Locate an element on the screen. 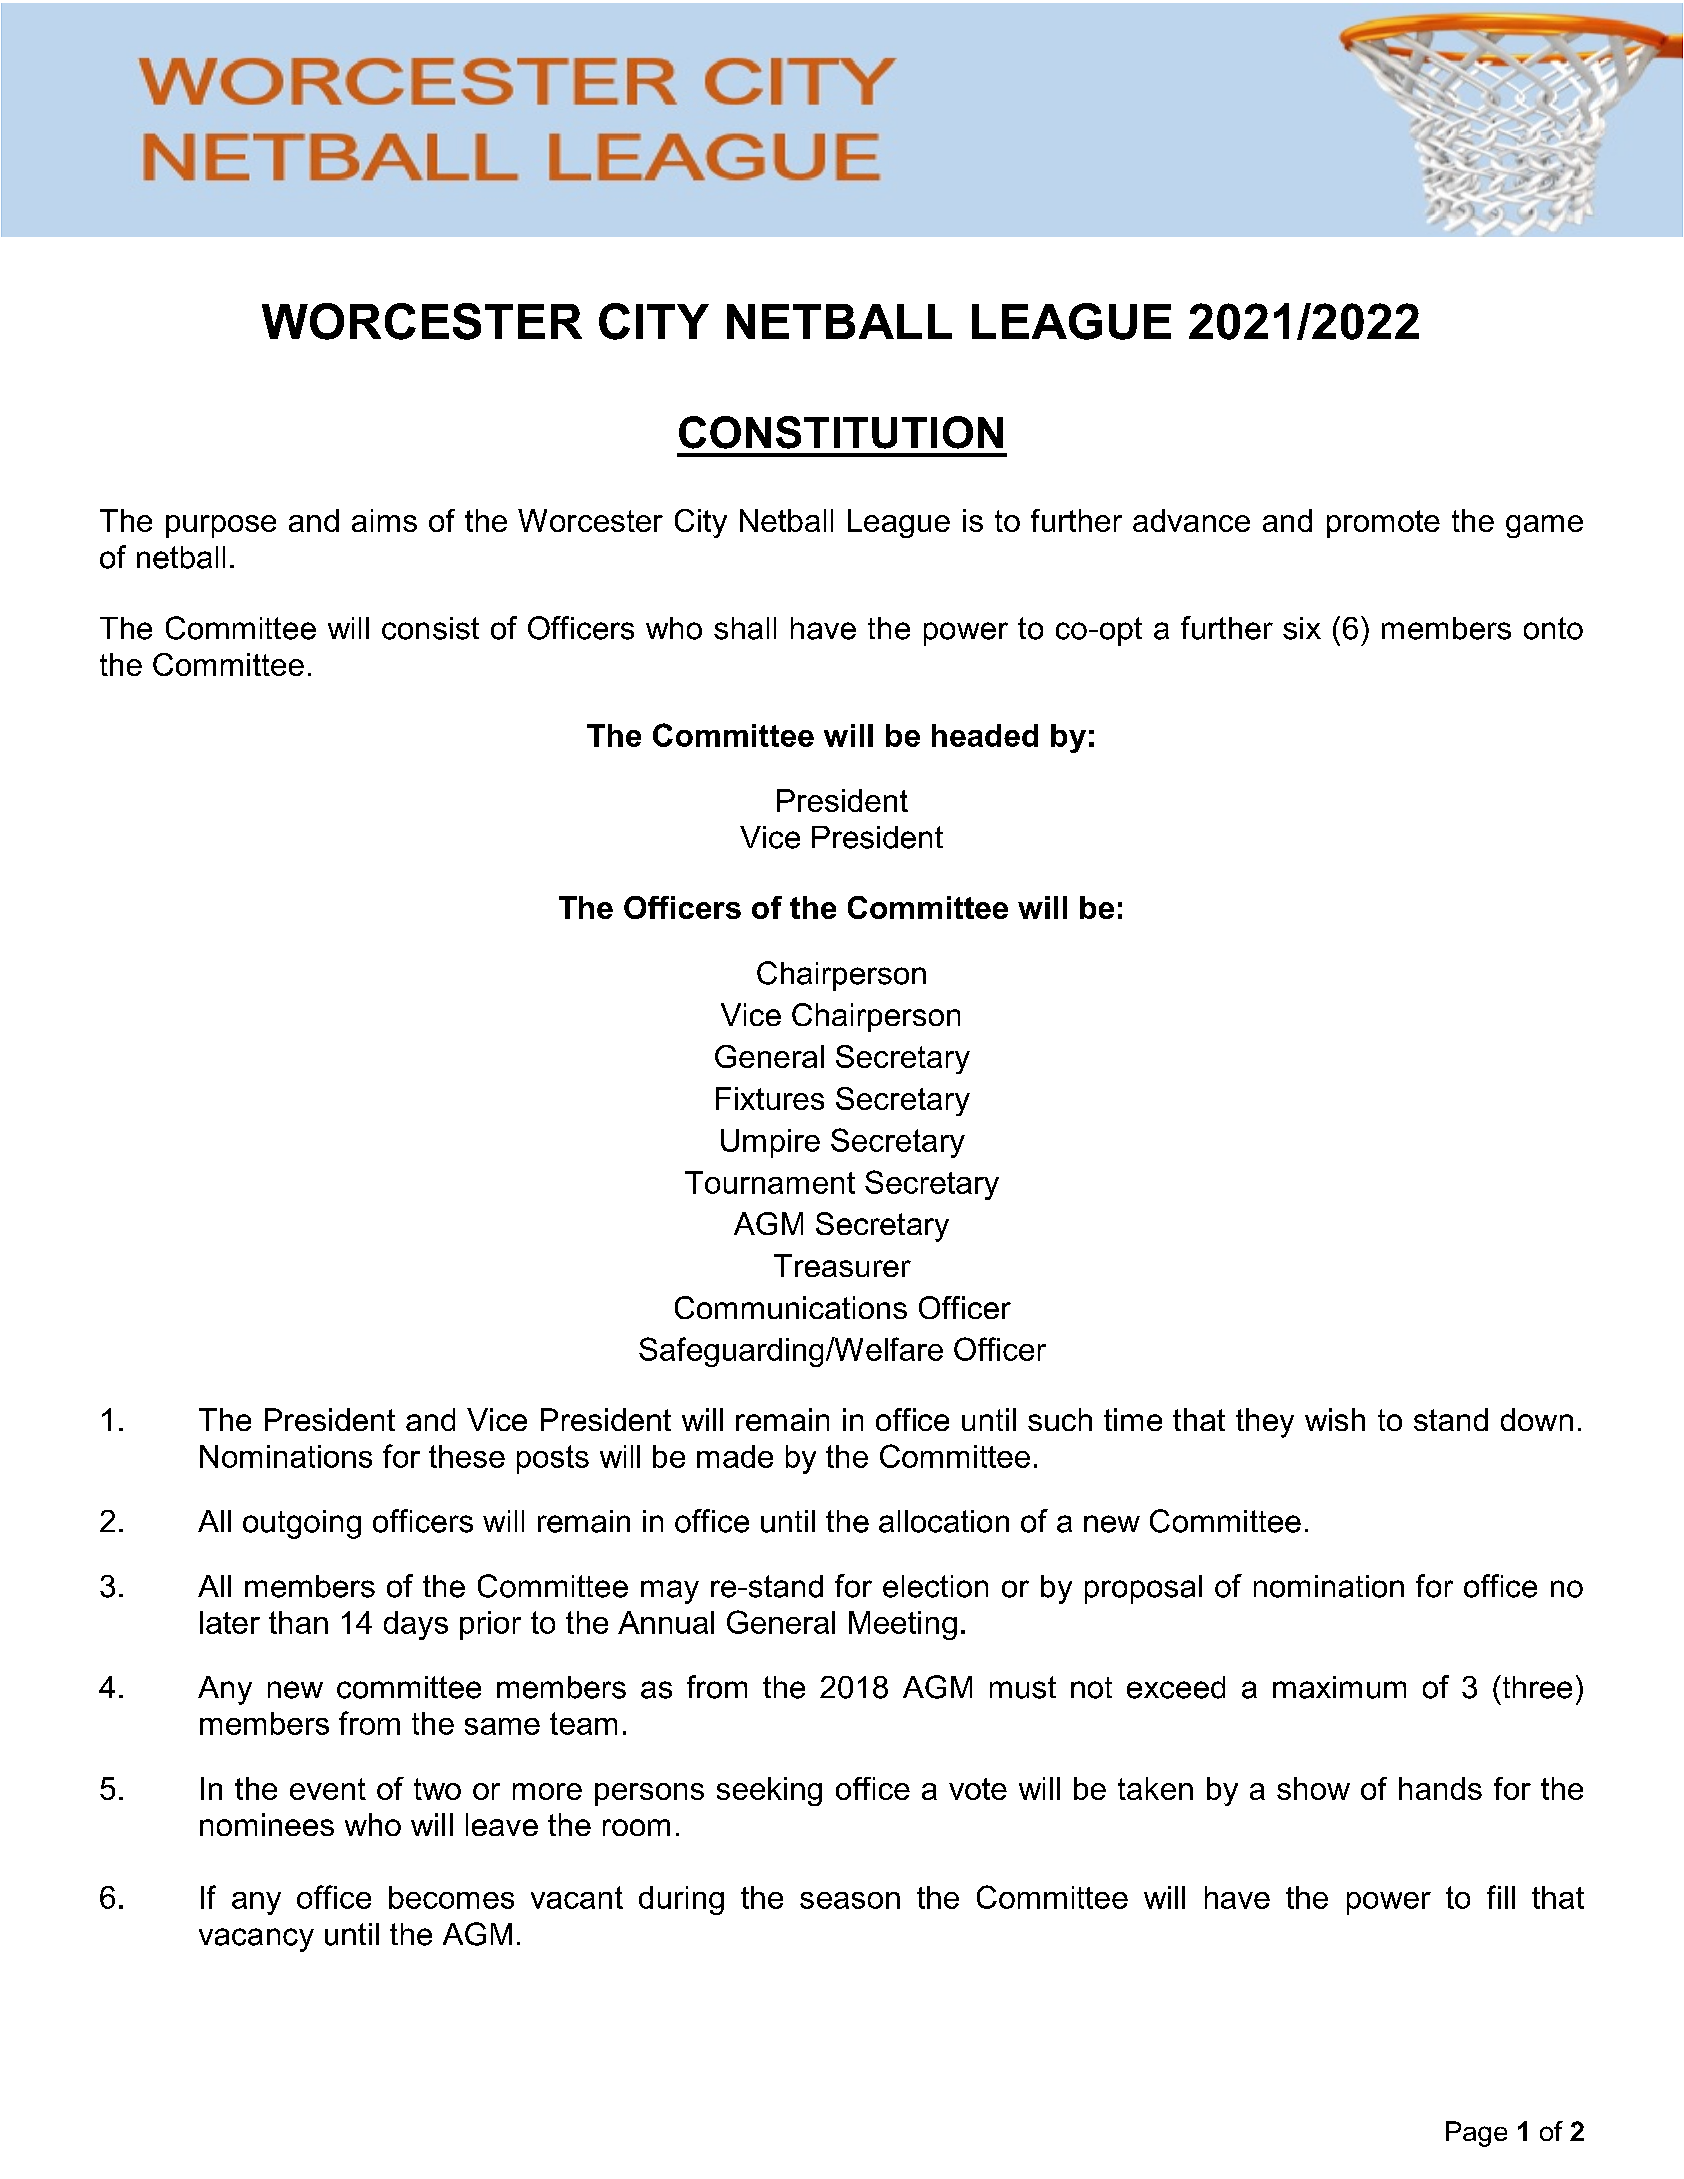  wish is located at coordinates (1335, 1419).
